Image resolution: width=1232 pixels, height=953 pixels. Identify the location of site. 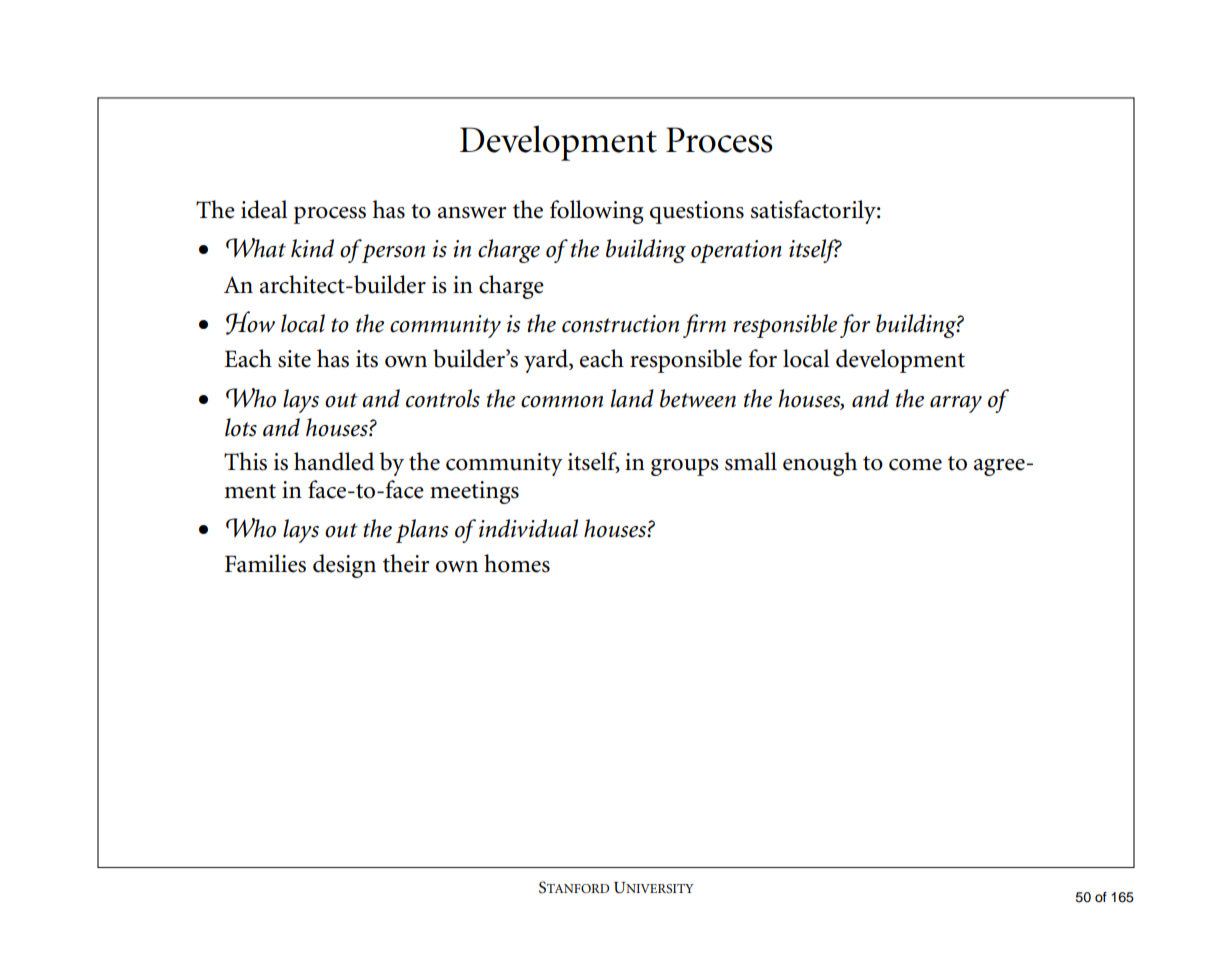
(294, 359).
